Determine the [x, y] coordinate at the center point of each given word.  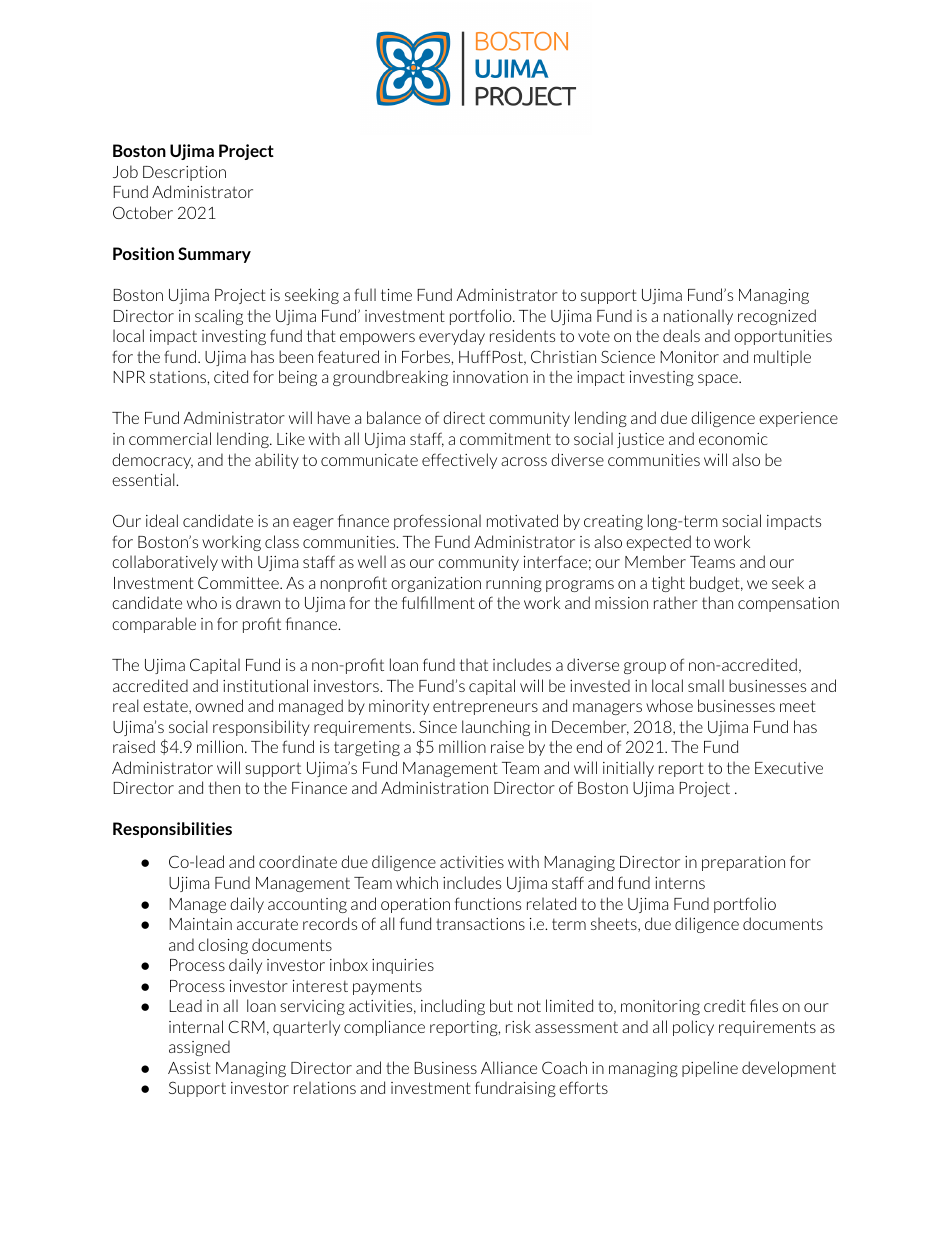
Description [184, 173]
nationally [698, 317]
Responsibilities [172, 830]
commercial [170, 438]
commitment [505, 439]
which [417, 882]
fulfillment [438, 602]
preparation [743, 863]
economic [733, 439]
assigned [199, 1048]
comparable [154, 625]
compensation [788, 604]
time [396, 295]
